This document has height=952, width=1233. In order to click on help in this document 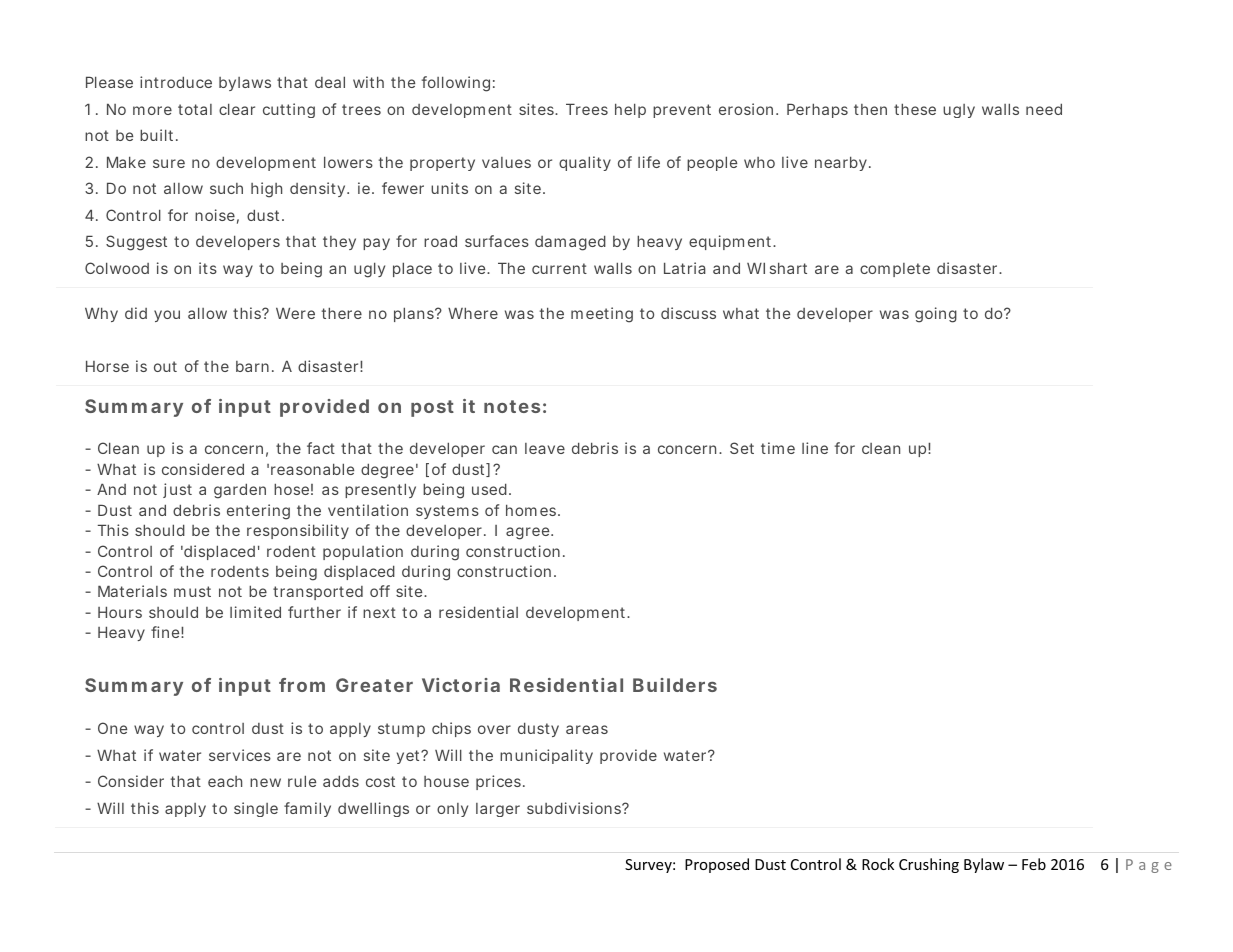, I will do `click(630, 110)`.
